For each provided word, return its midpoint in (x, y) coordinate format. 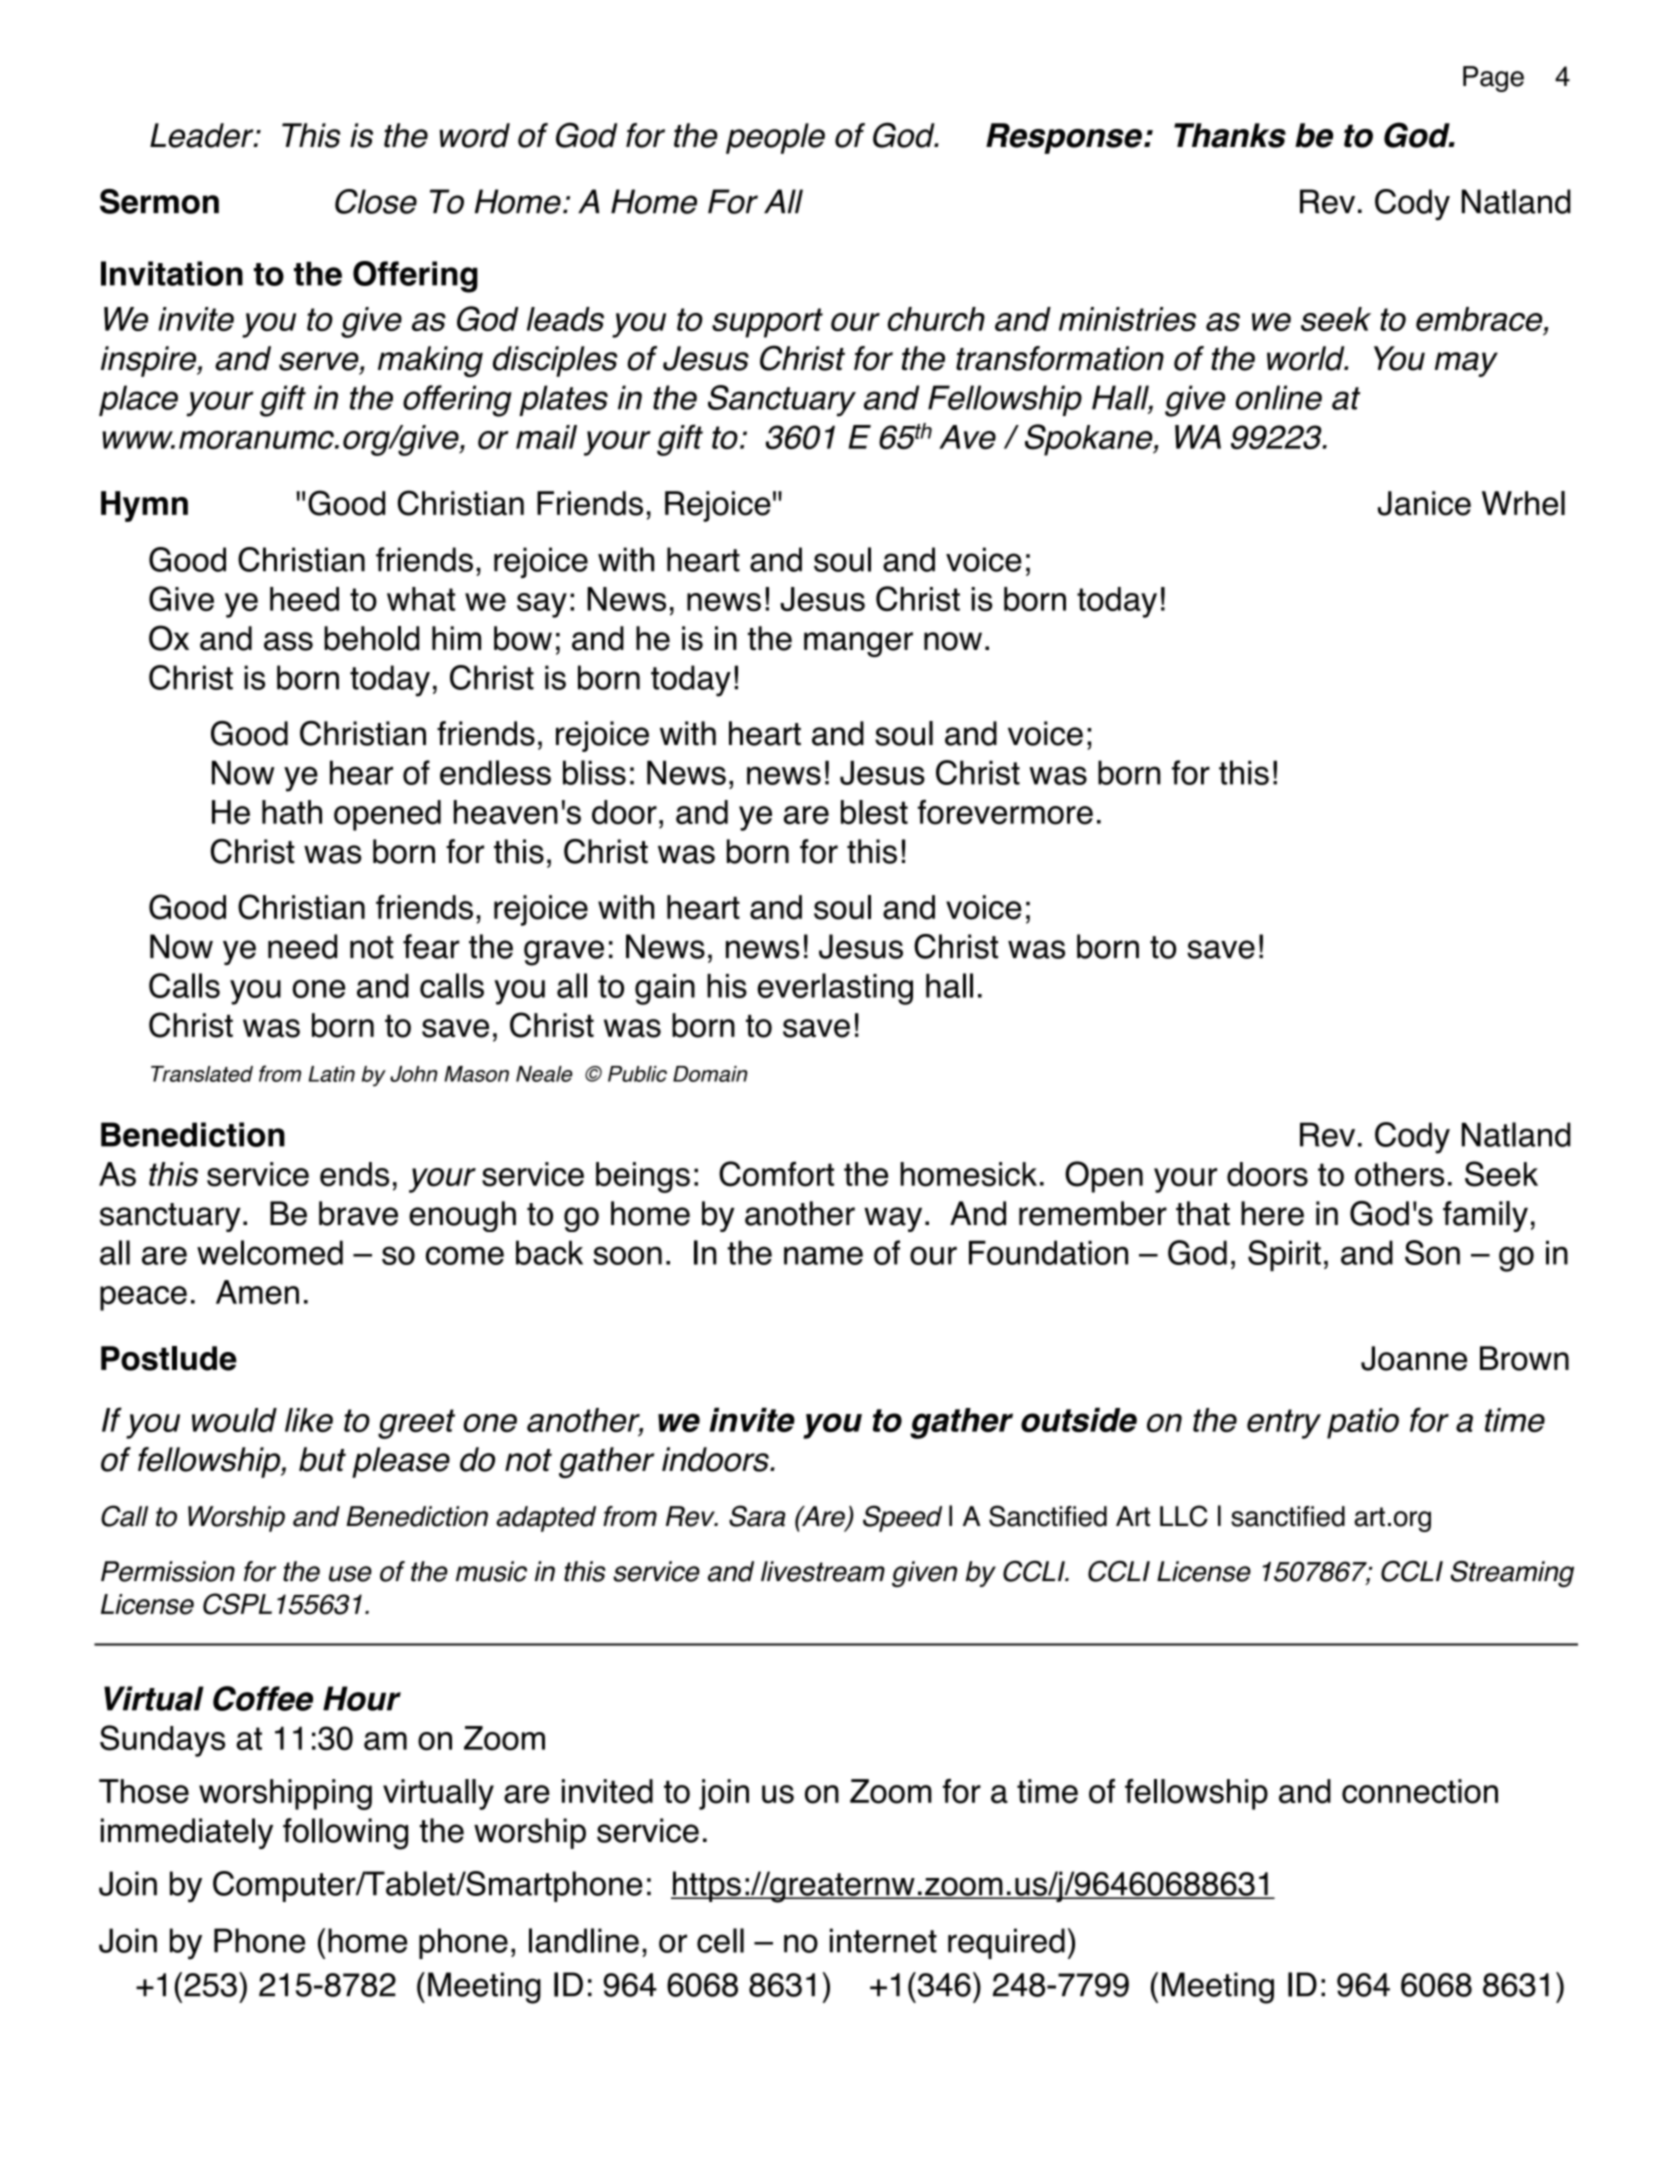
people (775, 138)
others (1399, 1174)
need (302, 946)
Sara (757, 1516)
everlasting (835, 989)
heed (304, 599)
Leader (203, 135)
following (345, 1834)
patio (1363, 1423)
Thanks (1230, 135)
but (322, 1459)
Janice (1424, 503)
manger (858, 644)
